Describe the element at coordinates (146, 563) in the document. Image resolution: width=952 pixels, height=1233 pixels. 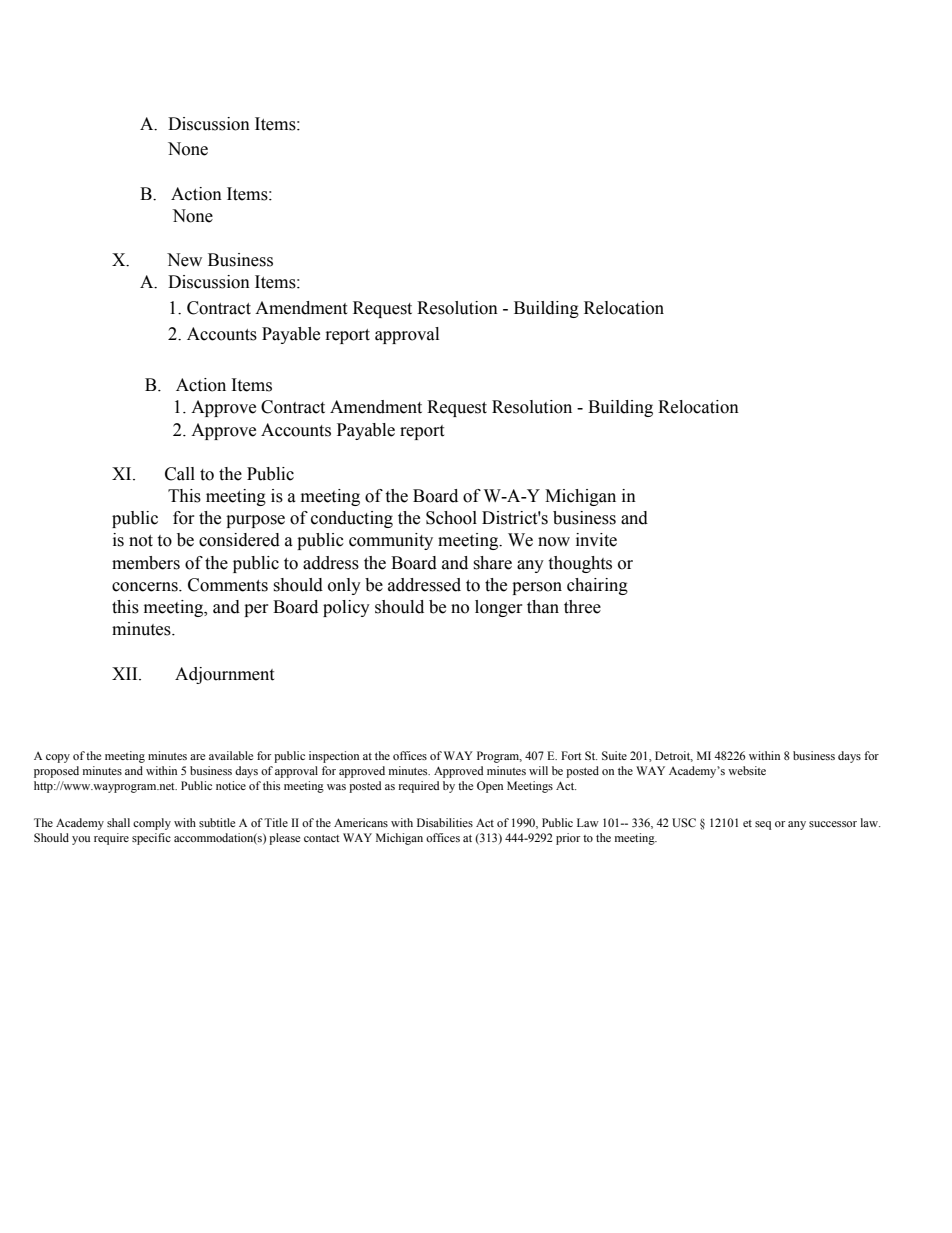
I see `members` at that location.
